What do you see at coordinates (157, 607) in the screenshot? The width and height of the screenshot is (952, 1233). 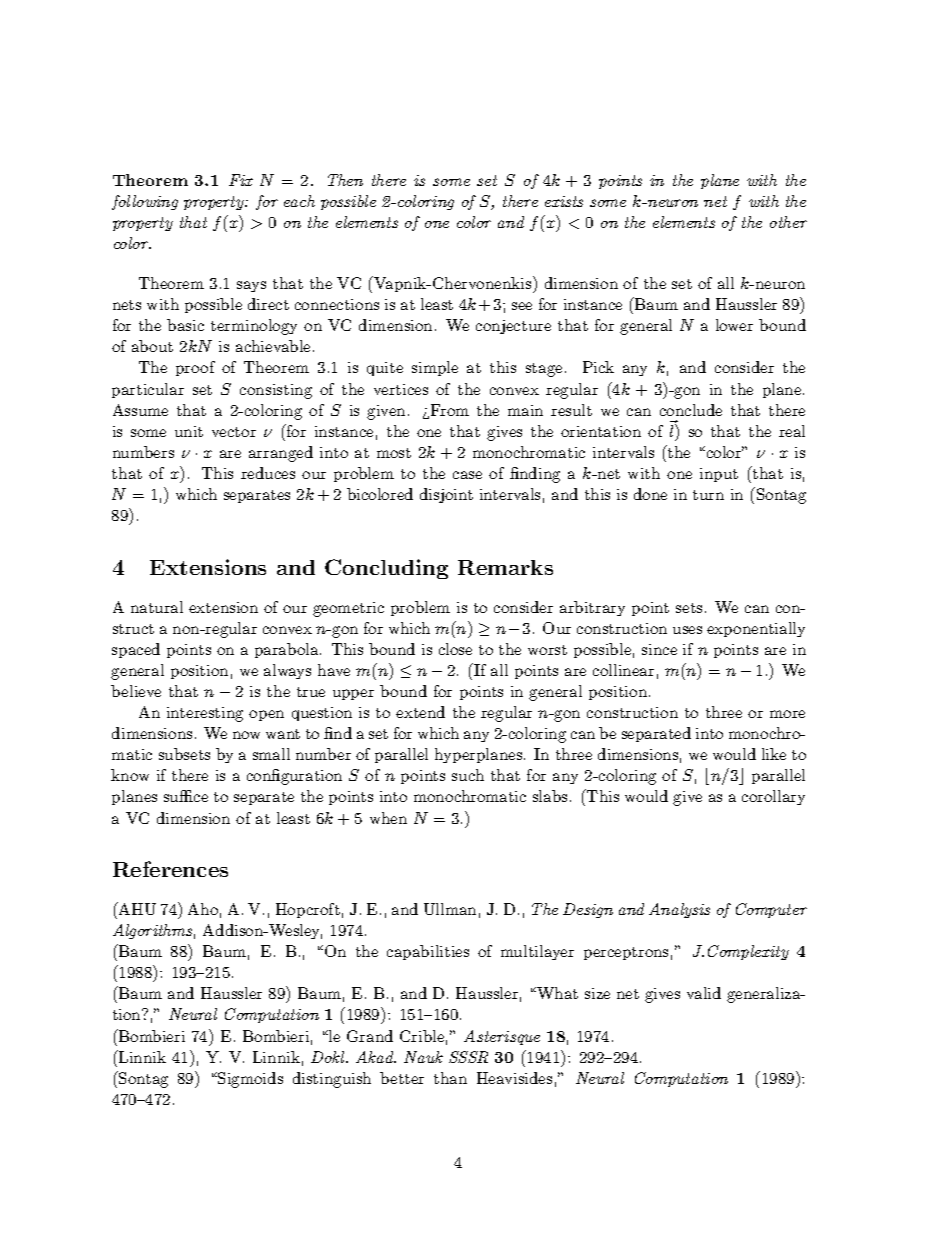 I see `natural` at bounding box center [157, 607].
